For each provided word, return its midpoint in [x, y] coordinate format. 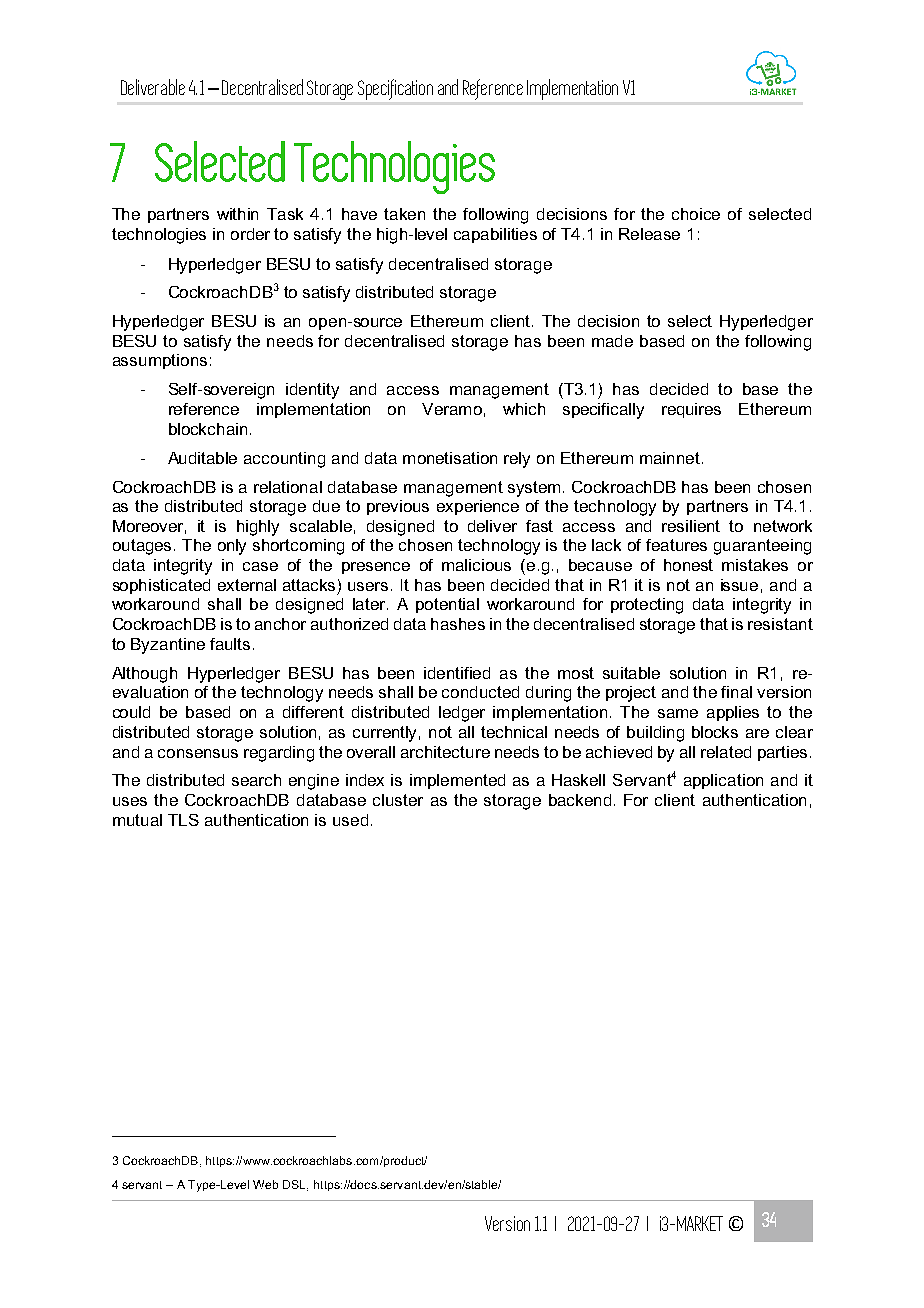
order [250, 234]
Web [265, 1184]
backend [580, 800]
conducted [480, 692]
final [736, 692]
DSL [295, 1185]
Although [144, 675]
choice [696, 214]
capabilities [495, 235]
